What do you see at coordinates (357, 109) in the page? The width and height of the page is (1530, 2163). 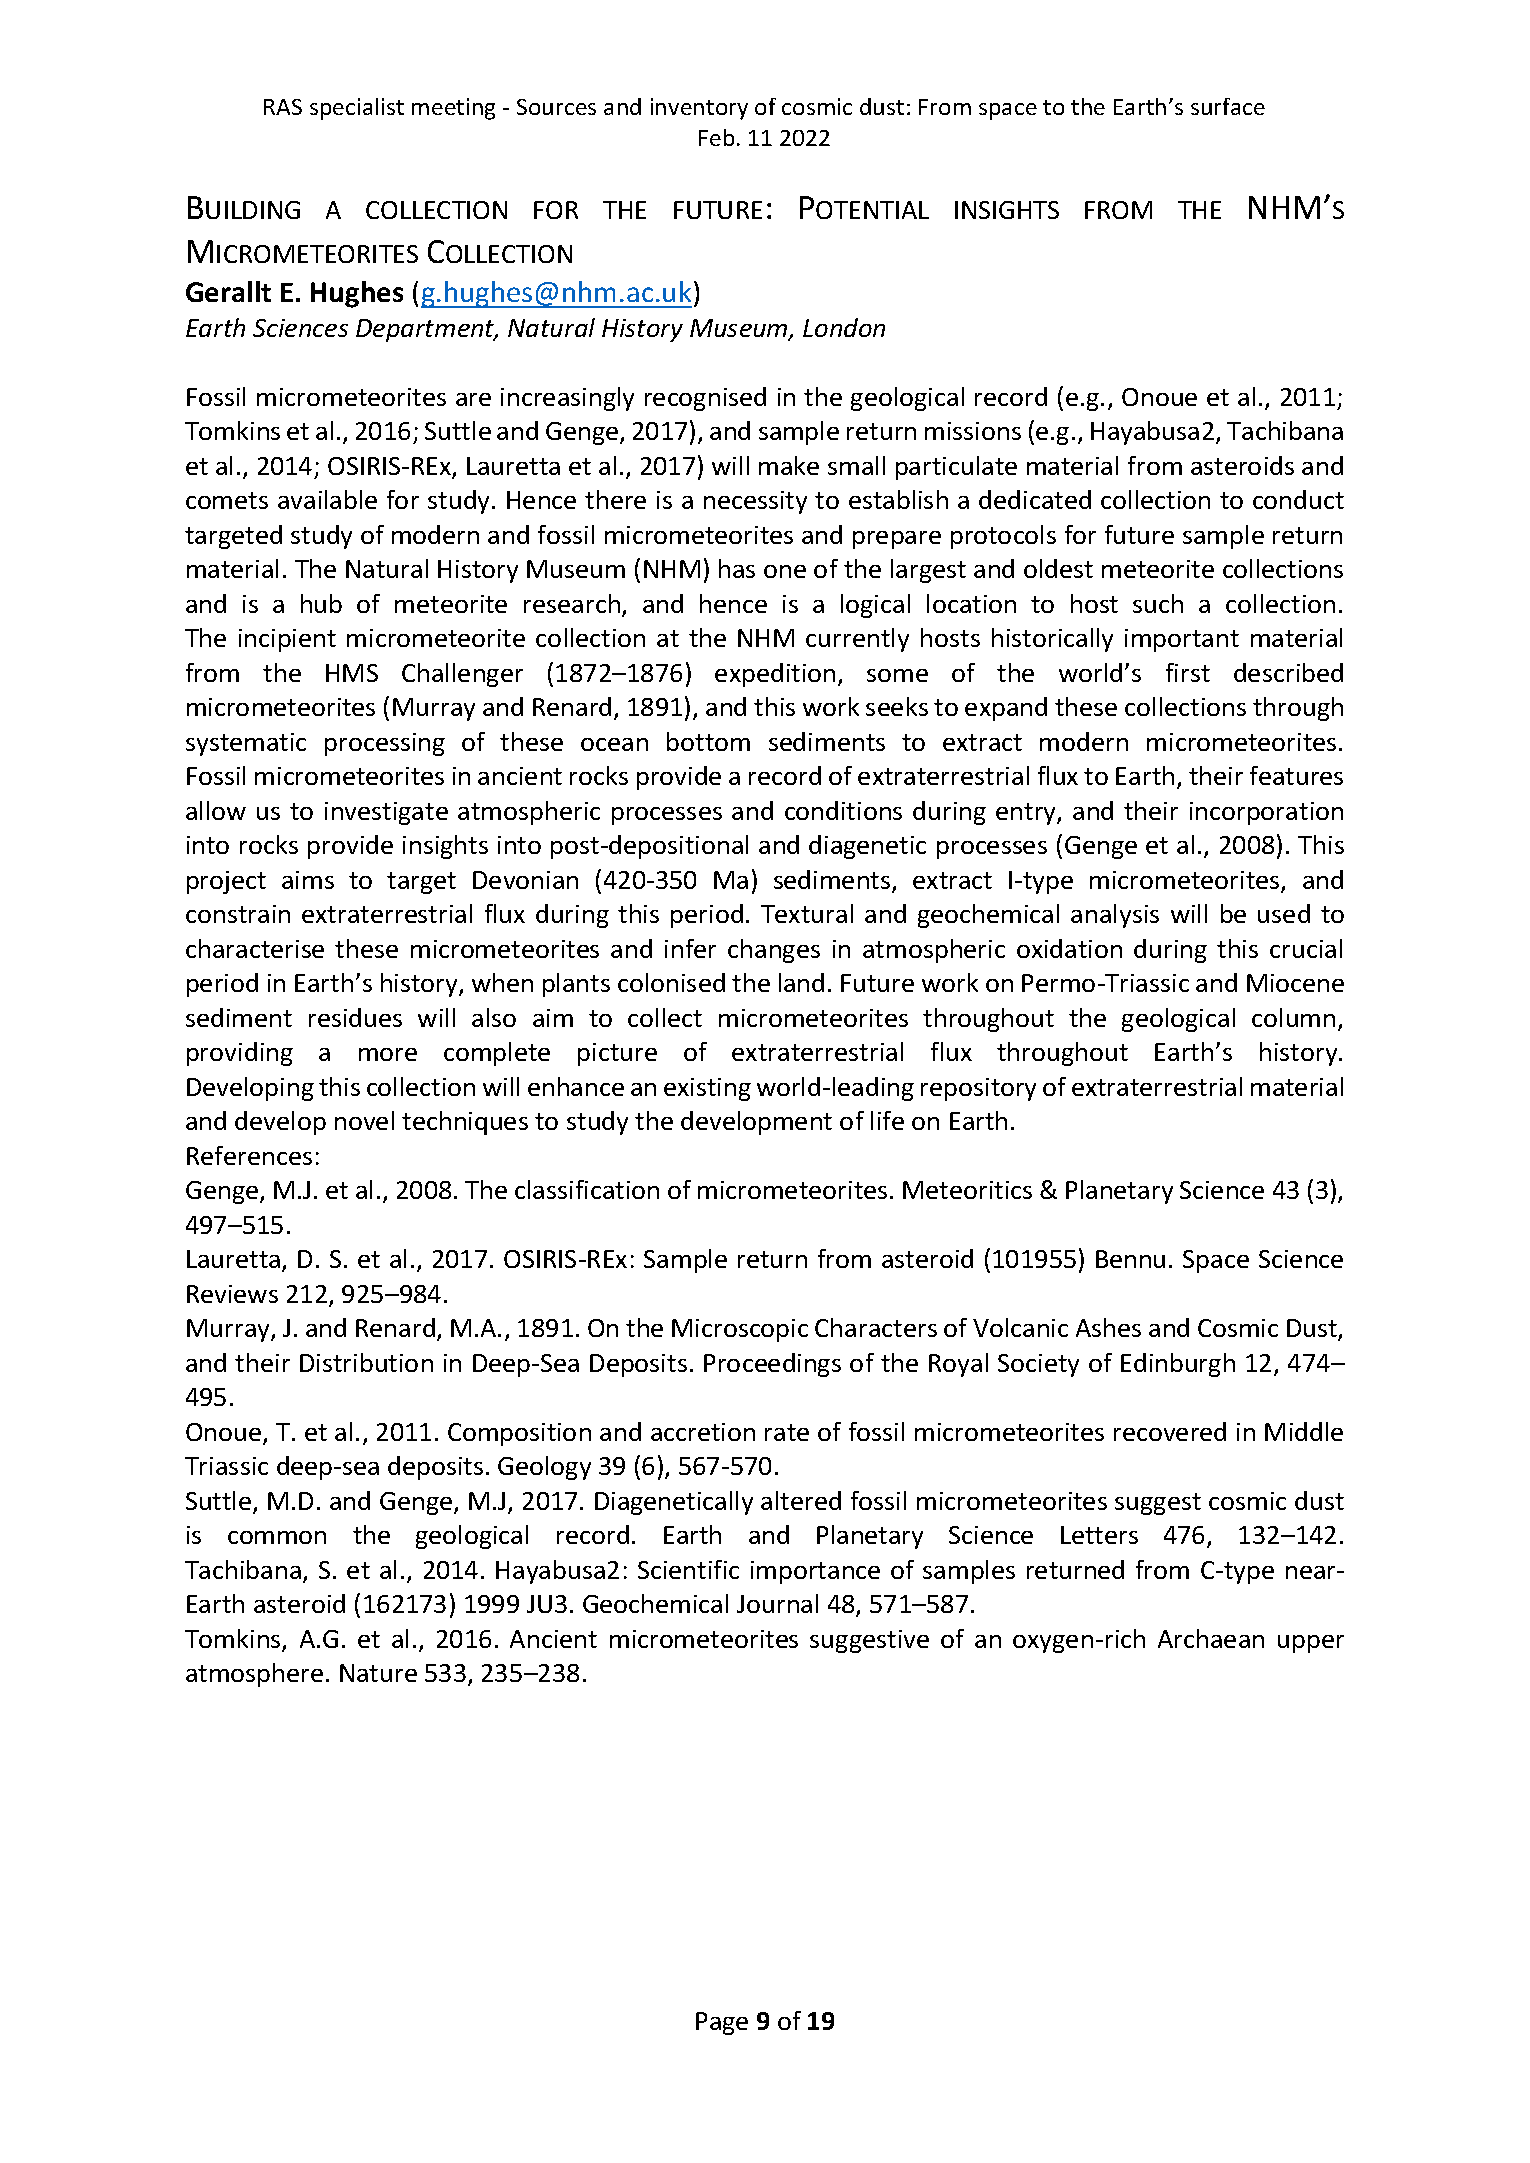 I see `specialist` at bounding box center [357, 109].
